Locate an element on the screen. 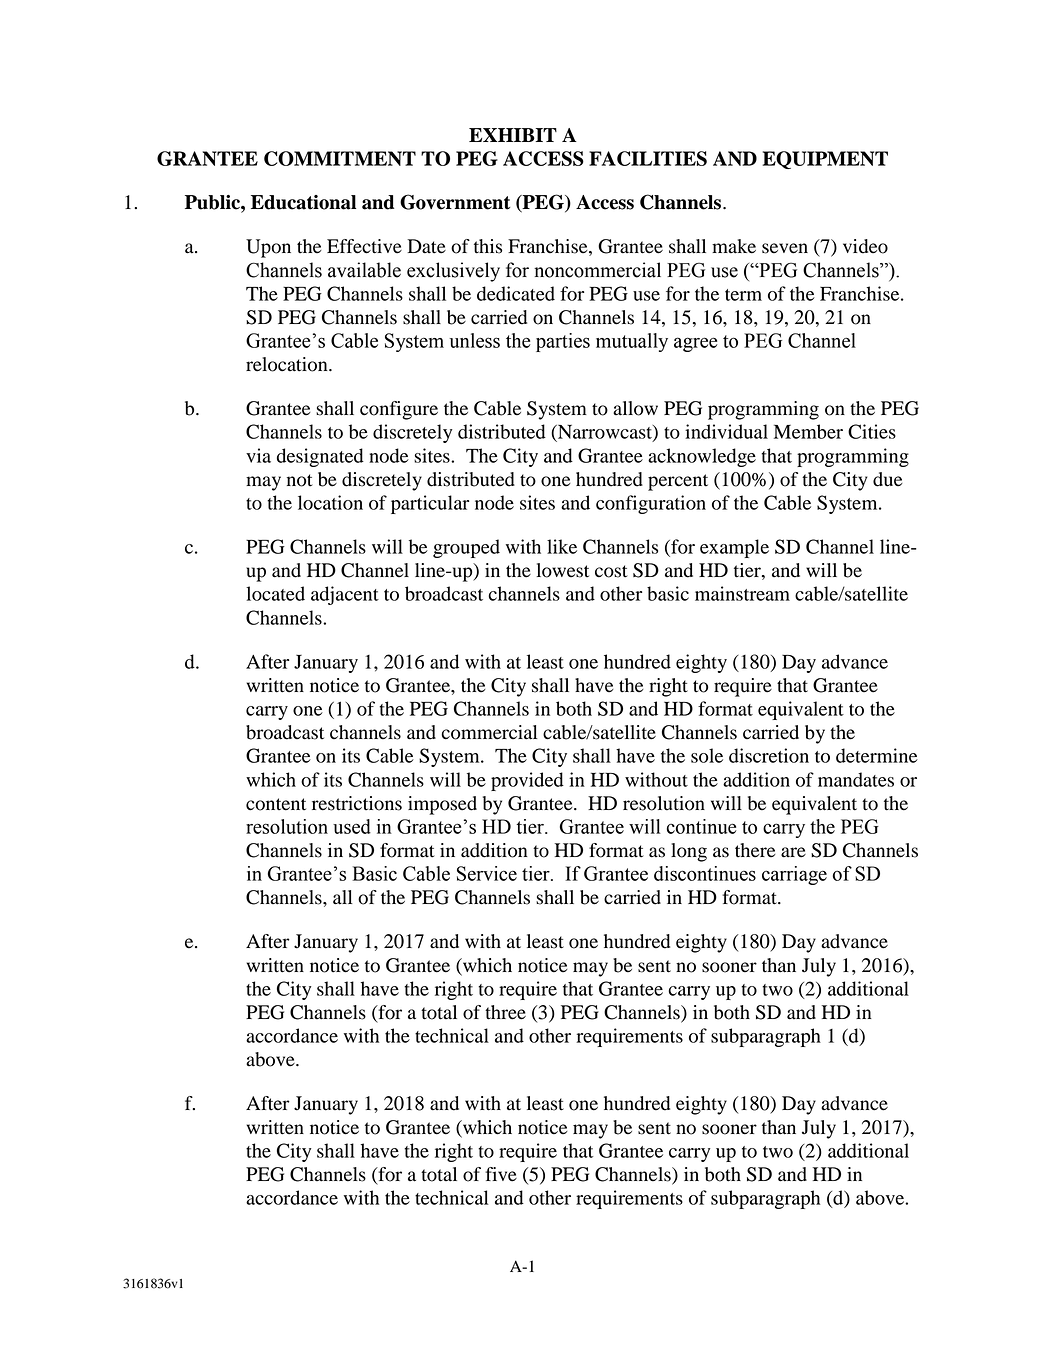 The image size is (1046, 1353). three is located at coordinates (505, 1012).
